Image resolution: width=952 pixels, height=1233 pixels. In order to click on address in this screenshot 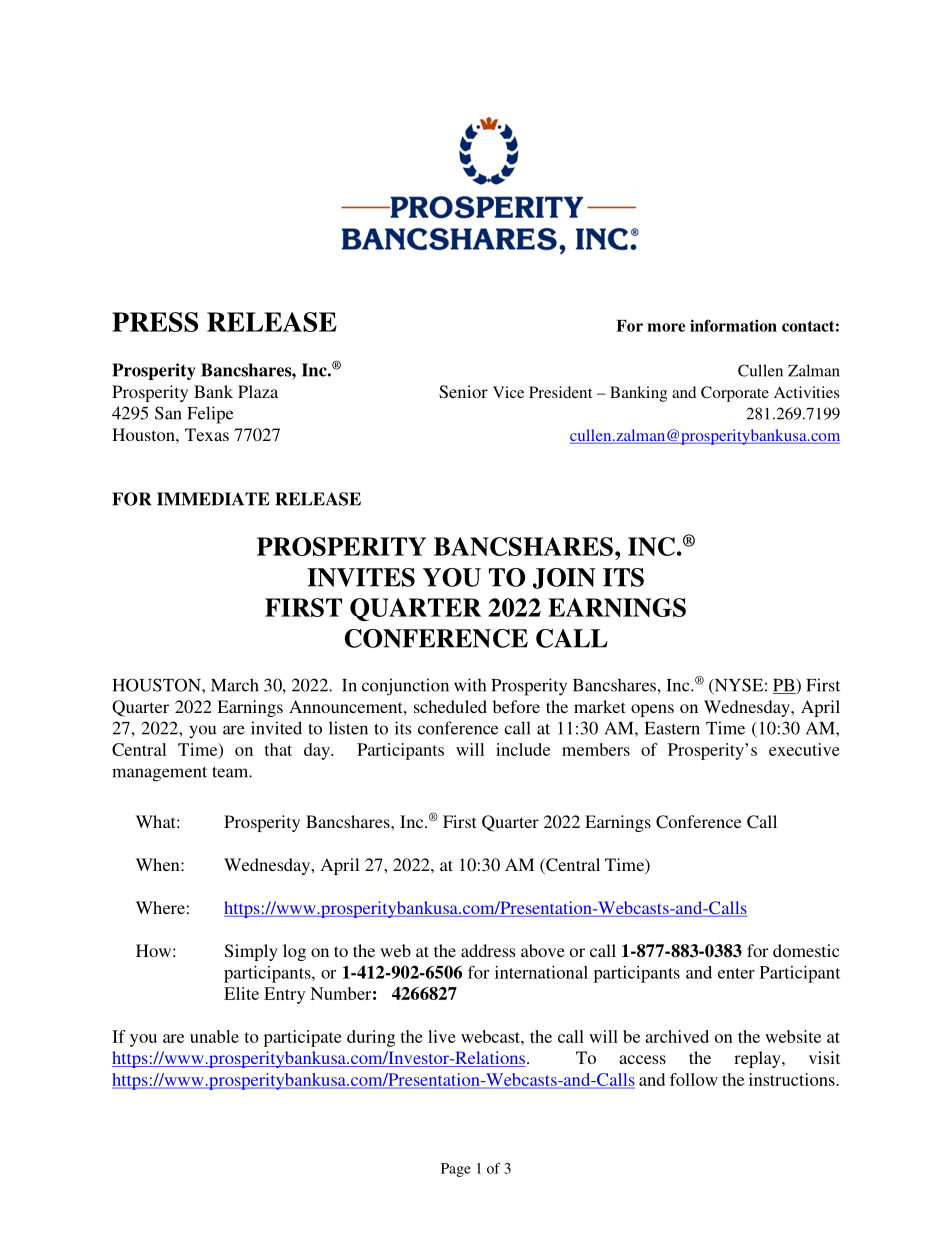, I will do `click(488, 950)`.
